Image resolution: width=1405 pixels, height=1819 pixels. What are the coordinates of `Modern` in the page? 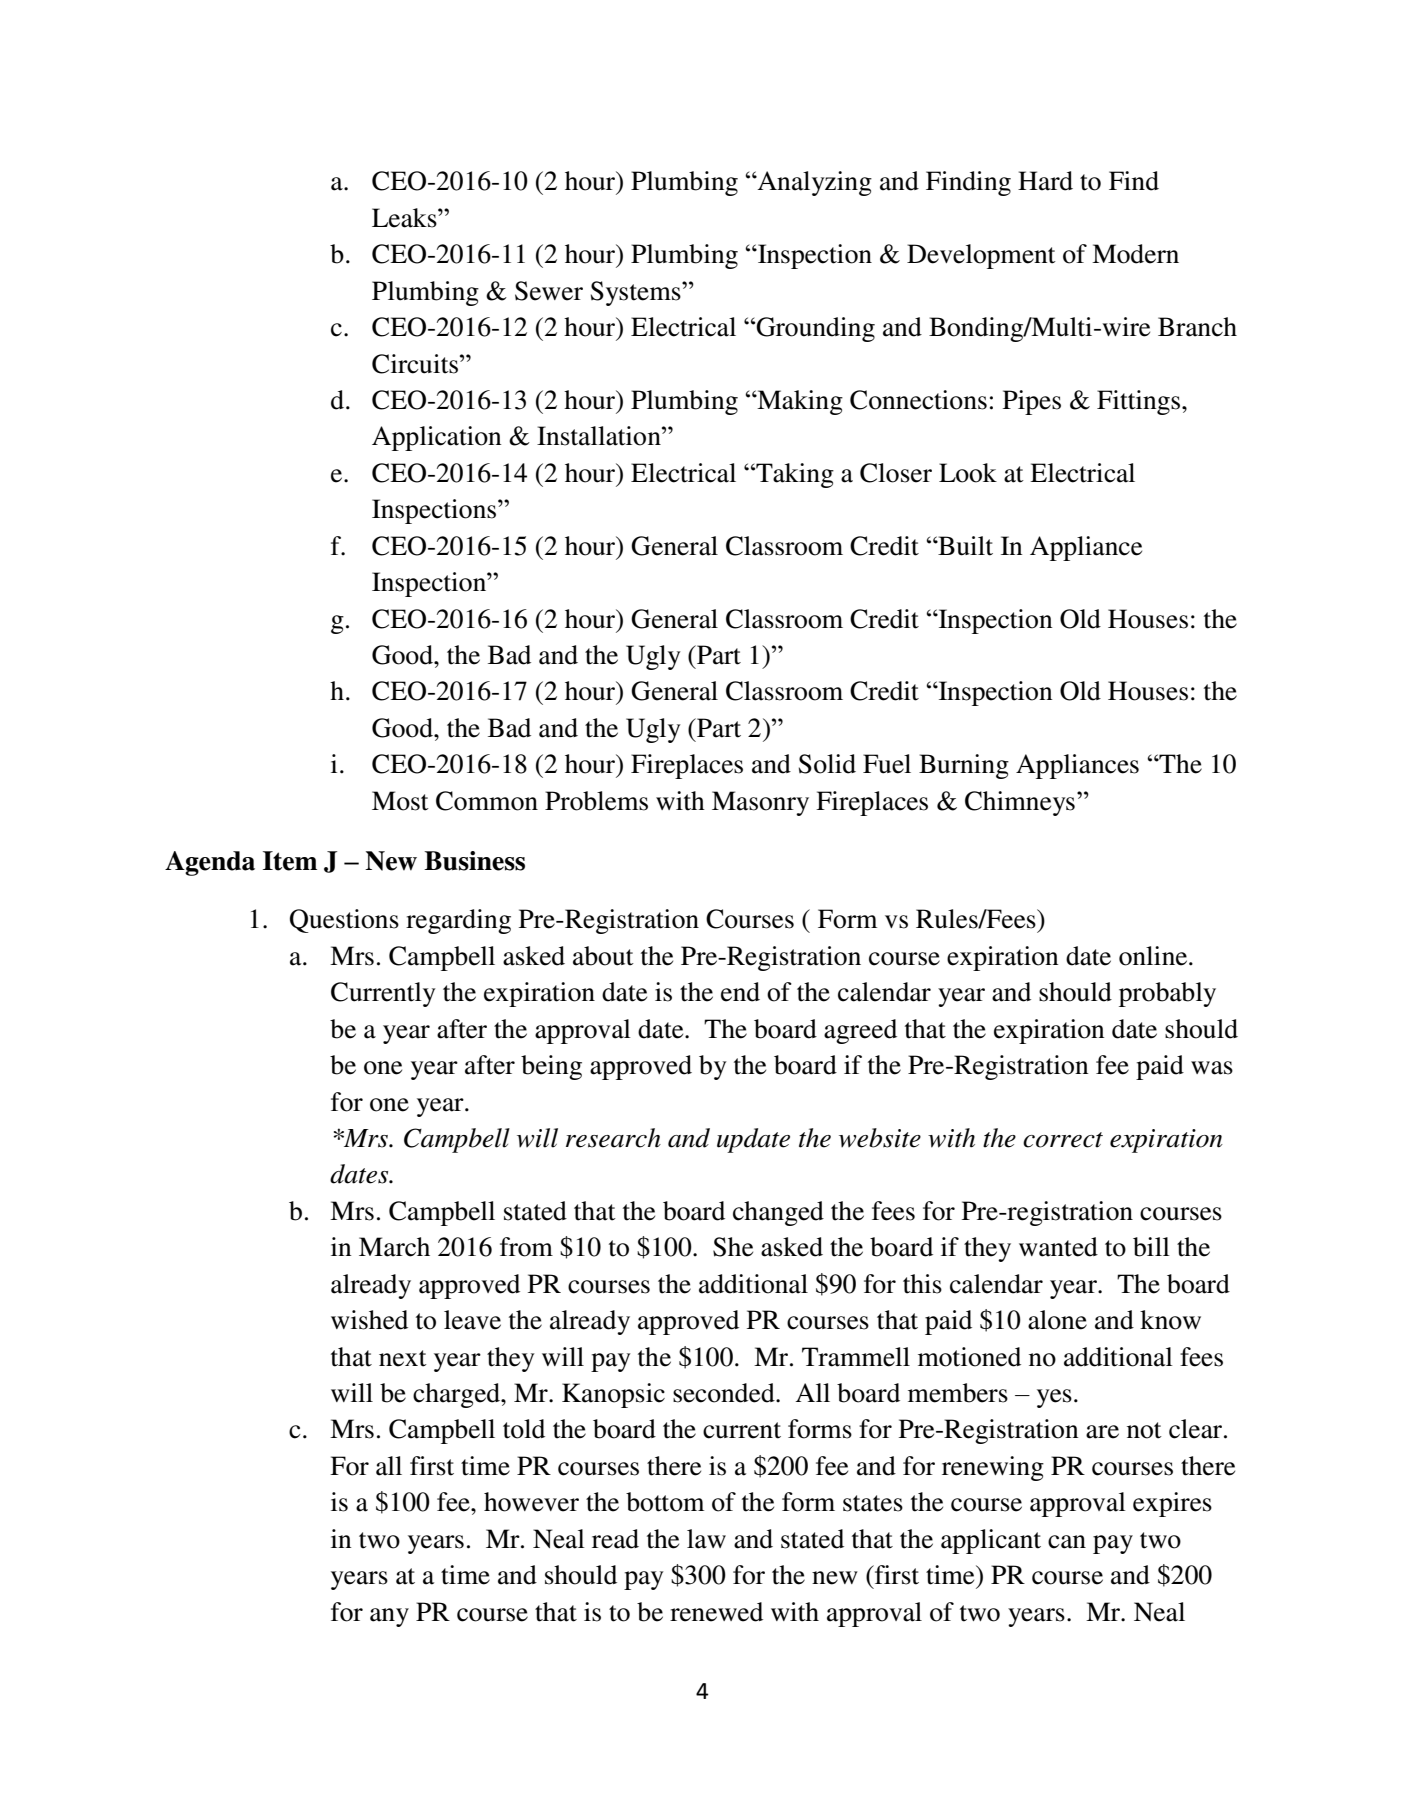 It's located at (1135, 254).
